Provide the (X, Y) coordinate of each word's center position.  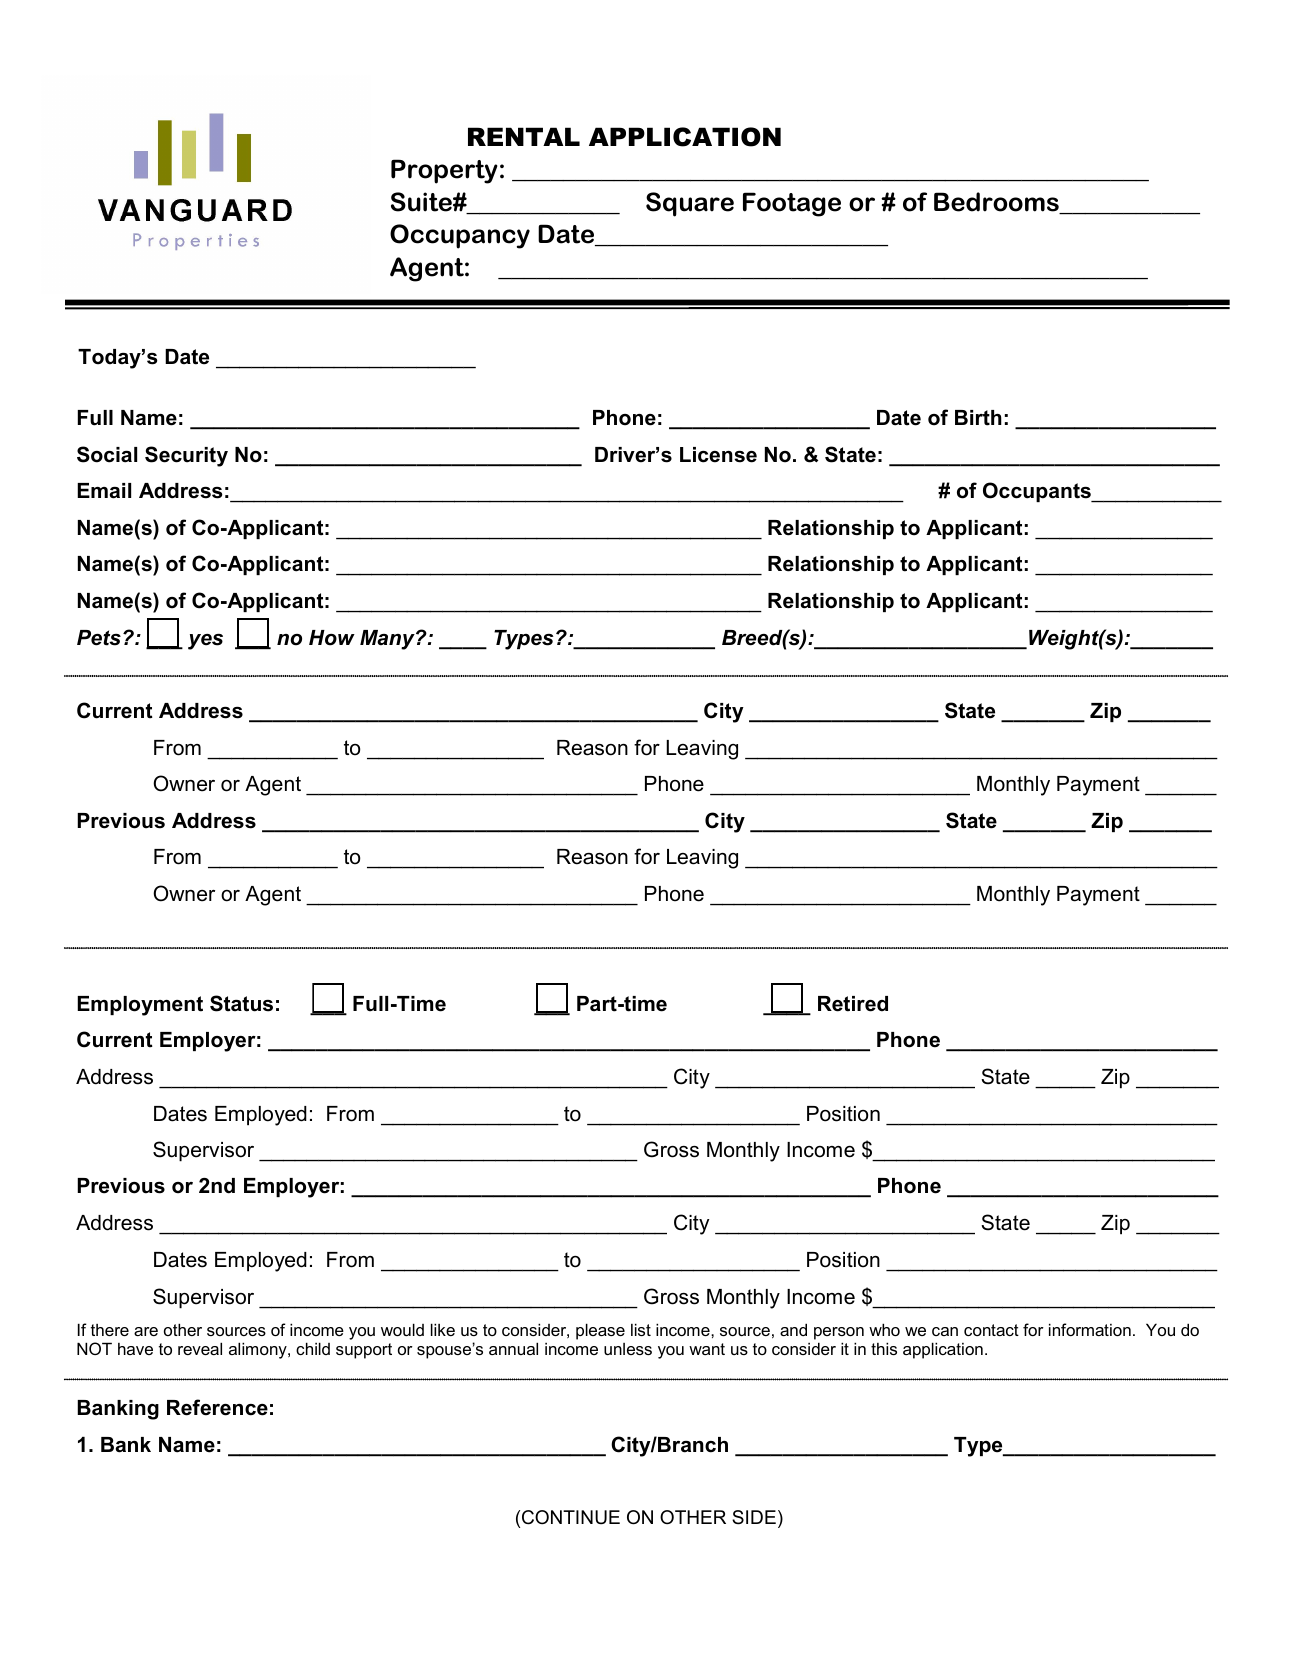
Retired (853, 1004)
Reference (217, 1407)
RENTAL (524, 136)
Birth (978, 418)
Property (444, 171)
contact (991, 1330)
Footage (792, 204)
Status (241, 1003)
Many (388, 640)
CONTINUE (571, 1517)
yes (205, 642)
